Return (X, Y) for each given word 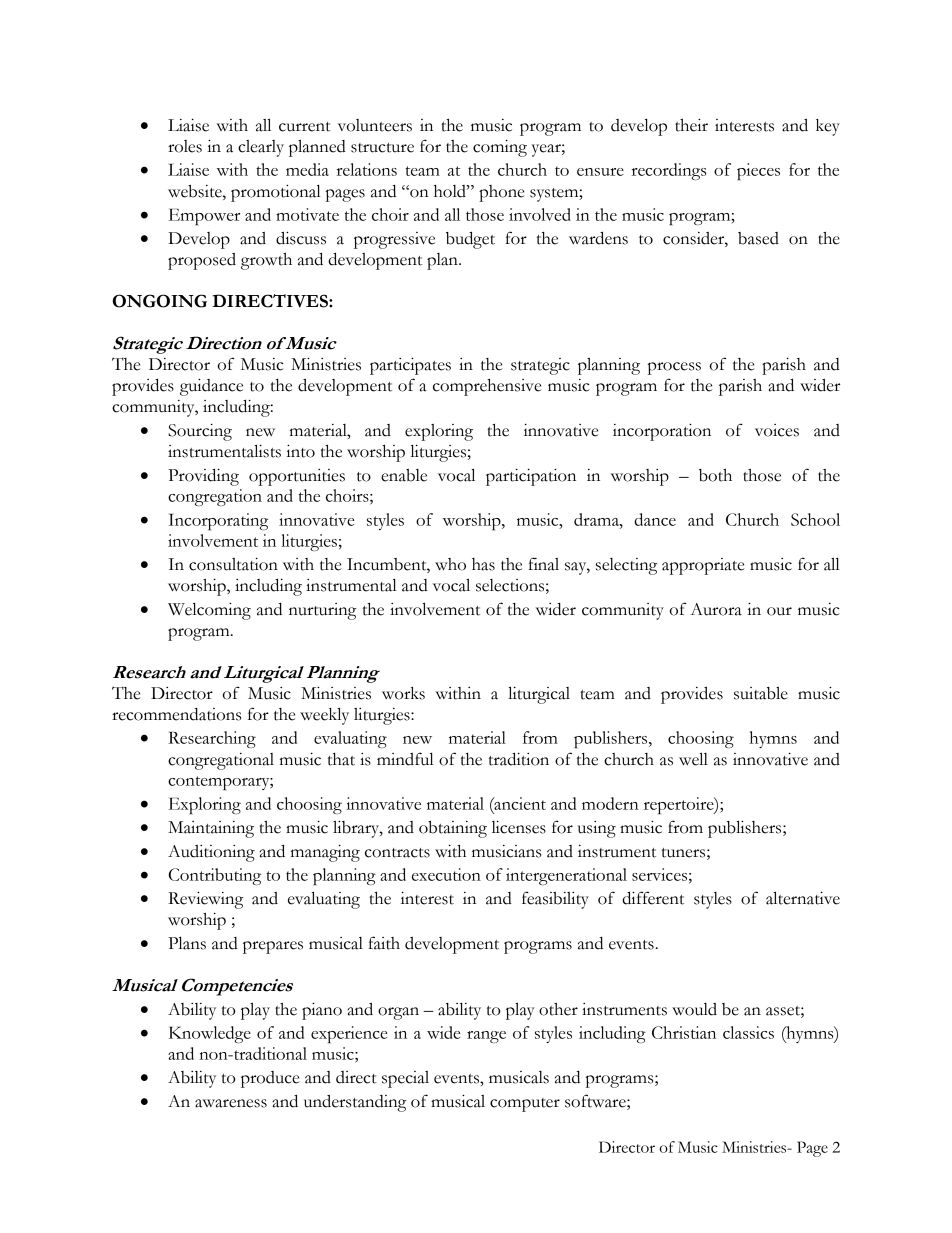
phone (501, 193)
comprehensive (487, 387)
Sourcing (200, 432)
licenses (519, 827)
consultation (233, 564)
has (483, 564)
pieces (758, 171)
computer (525, 1105)
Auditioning (211, 853)
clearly (261, 148)
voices (777, 430)
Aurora (716, 609)
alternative (803, 898)
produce (270, 1079)
